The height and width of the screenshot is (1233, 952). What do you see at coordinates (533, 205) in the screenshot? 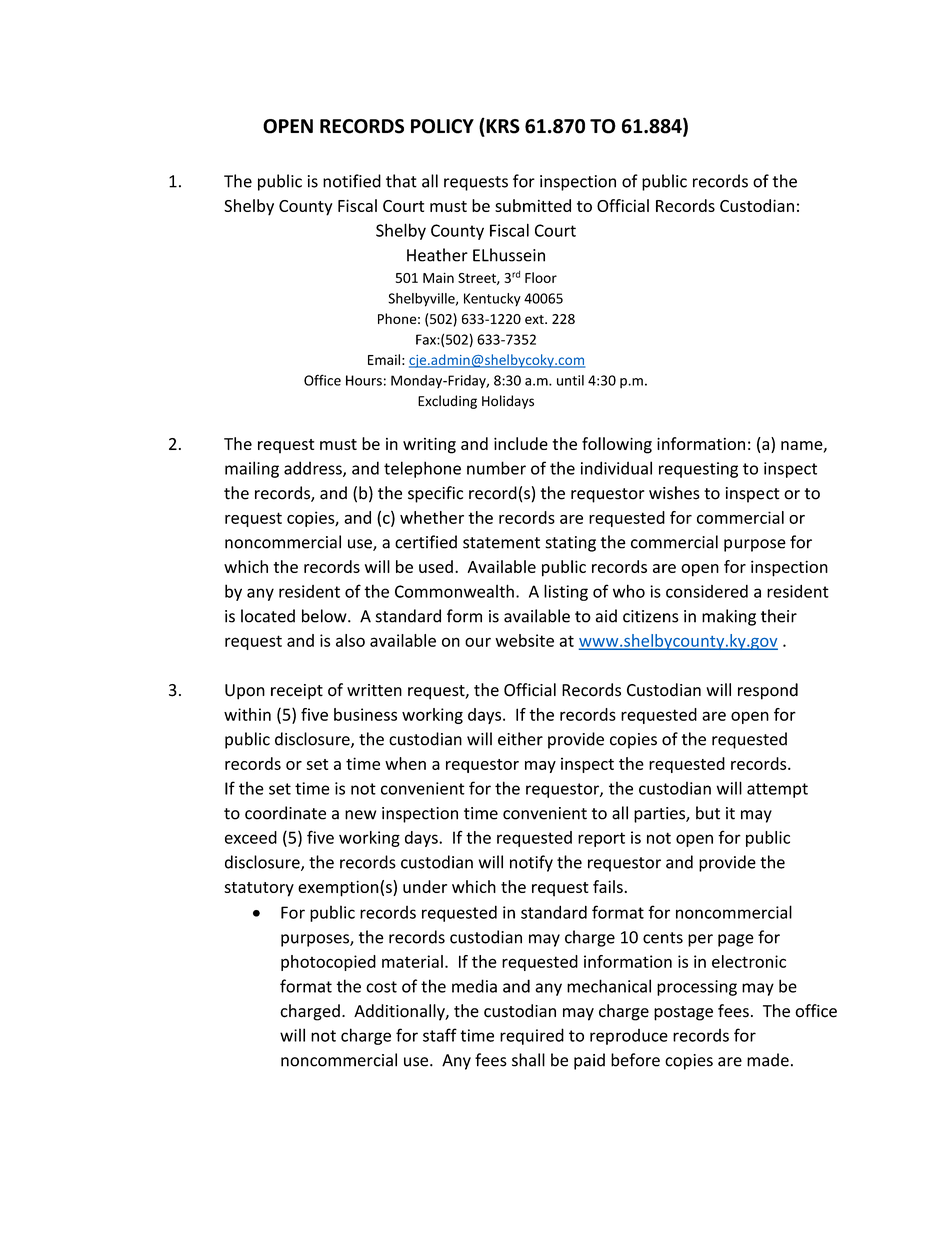
I see `submitted` at bounding box center [533, 205].
